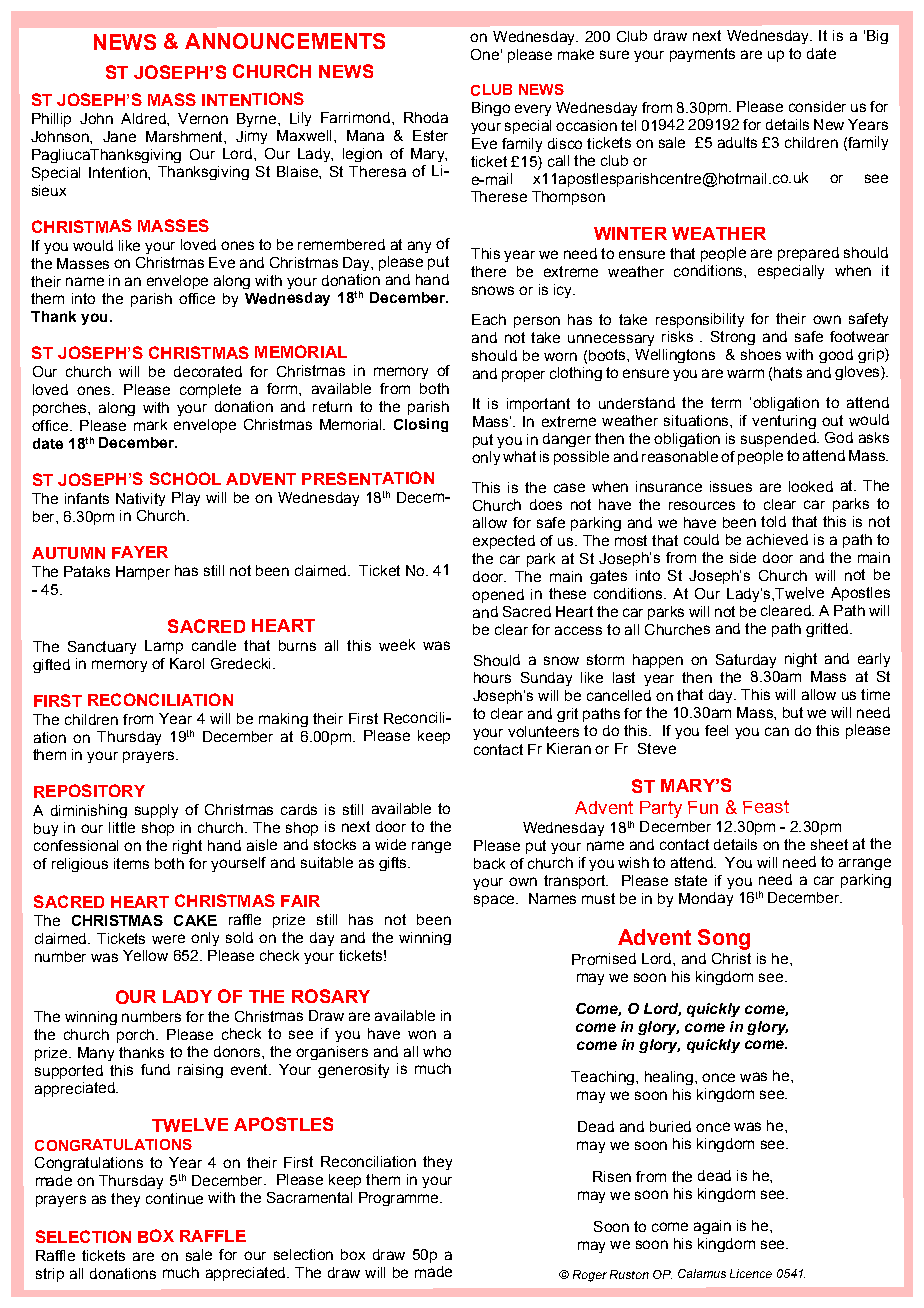 Image resolution: width=924 pixels, height=1308 pixels. I want to click on continue, so click(174, 1198).
